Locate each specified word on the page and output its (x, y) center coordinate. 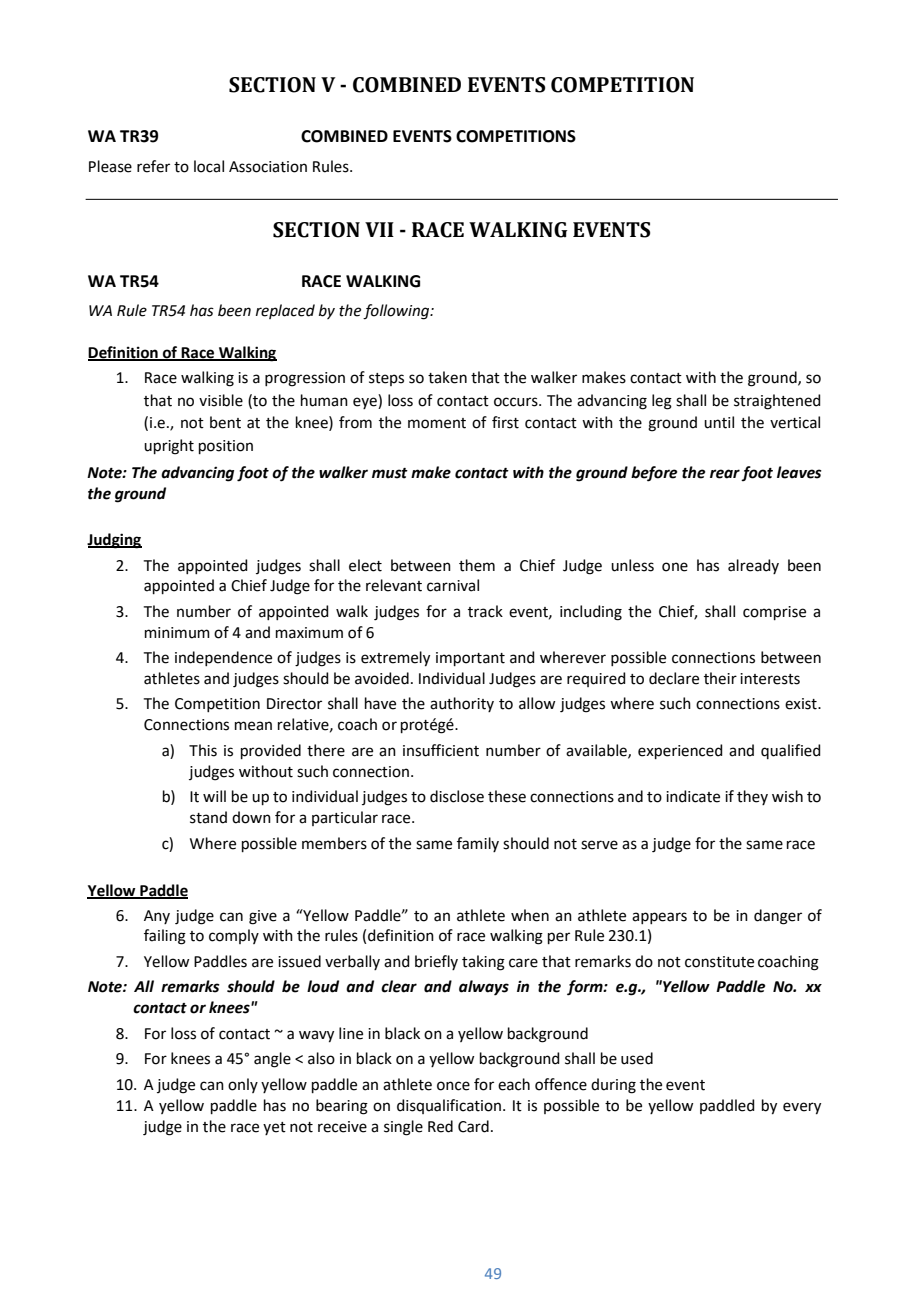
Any (157, 917)
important (470, 659)
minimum (177, 633)
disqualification (450, 1106)
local (209, 166)
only (243, 1085)
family (478, 844)
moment (437, 423)
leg (662, 402)
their (720, 678)
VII (379, 229)
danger (778, 917)
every (802, 1108)
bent (225, 422)
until (719, 422)
